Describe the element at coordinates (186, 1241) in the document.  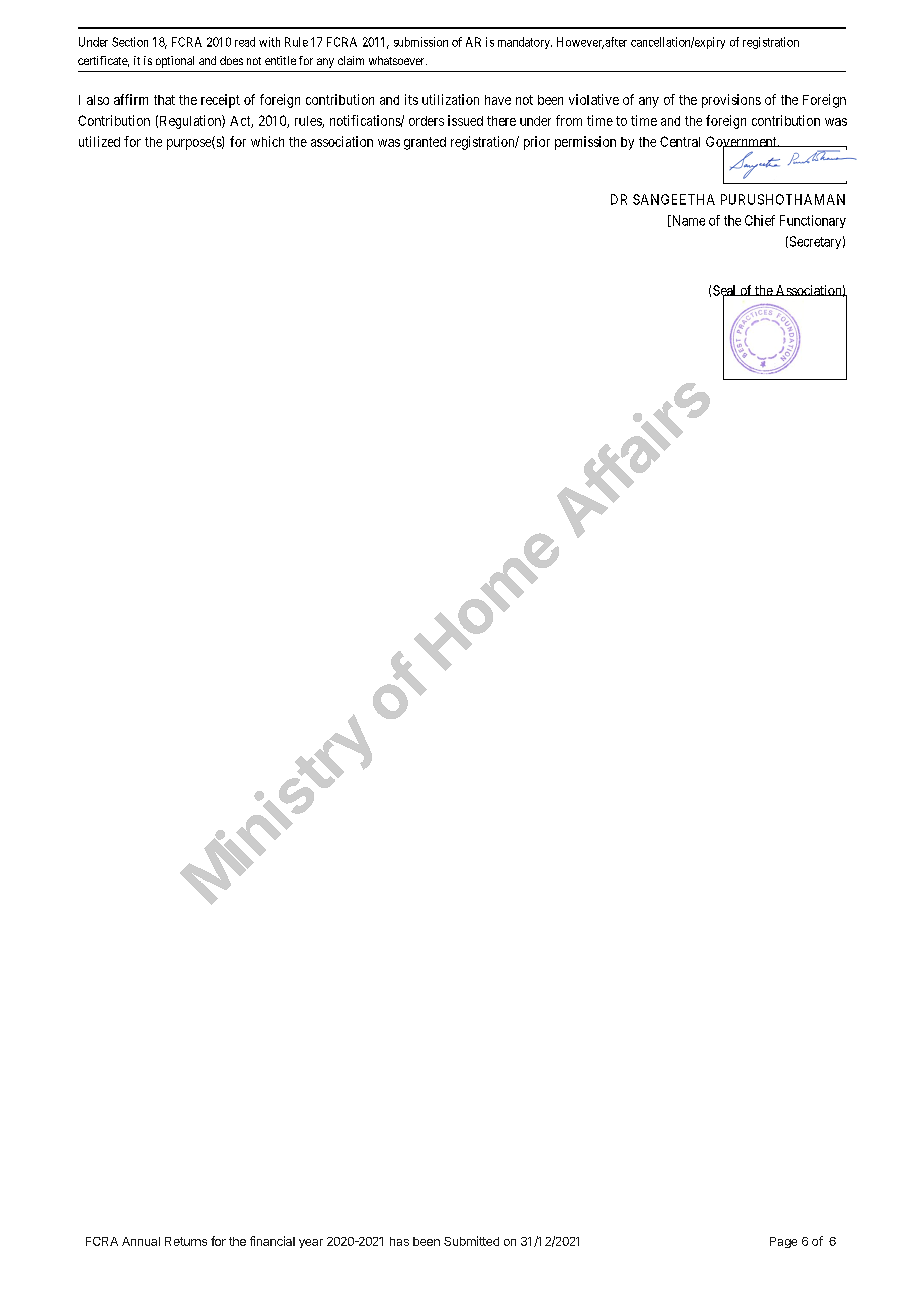
I see `Returns` at that location.
